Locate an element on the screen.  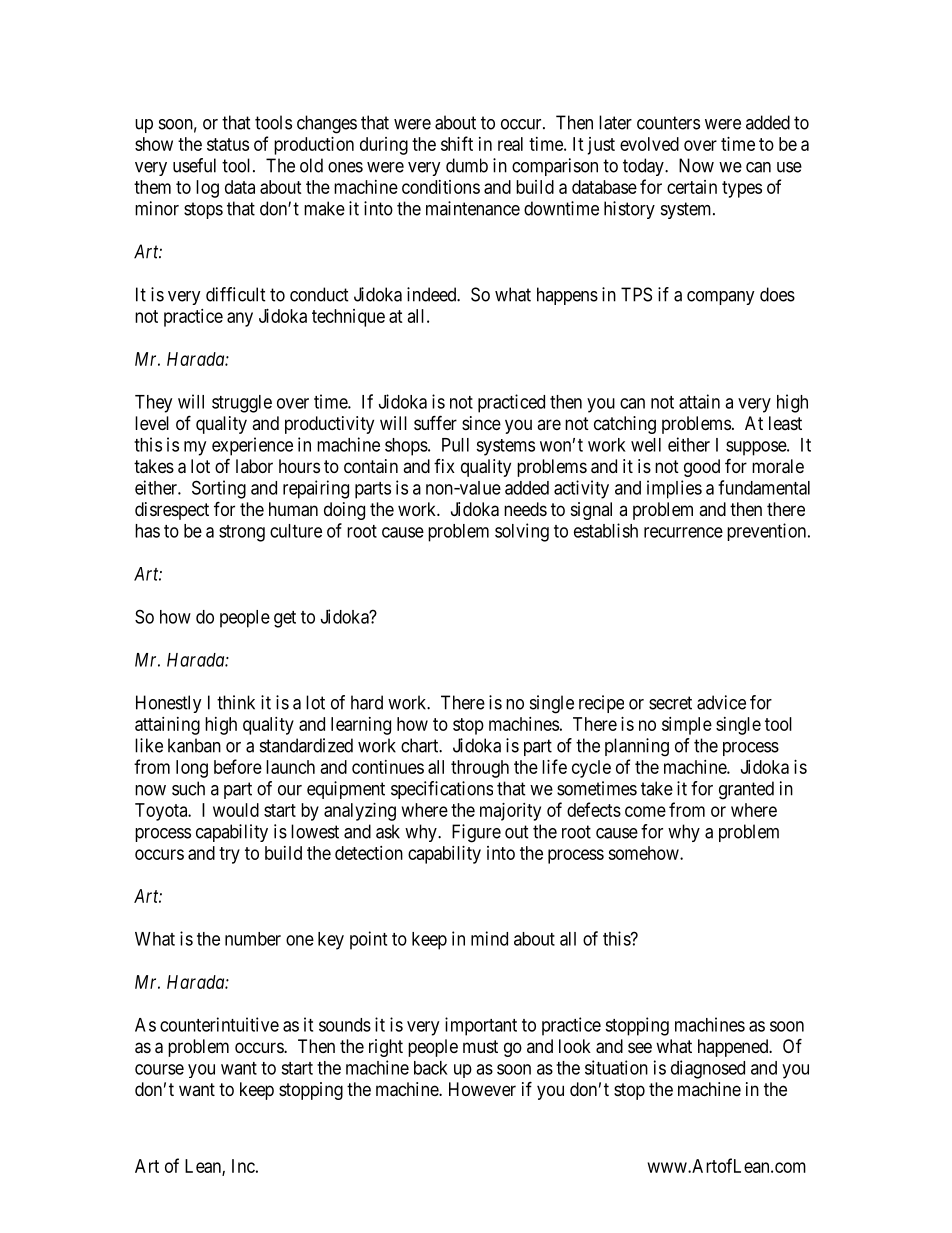
certain is located at coordinates (692, 187).
